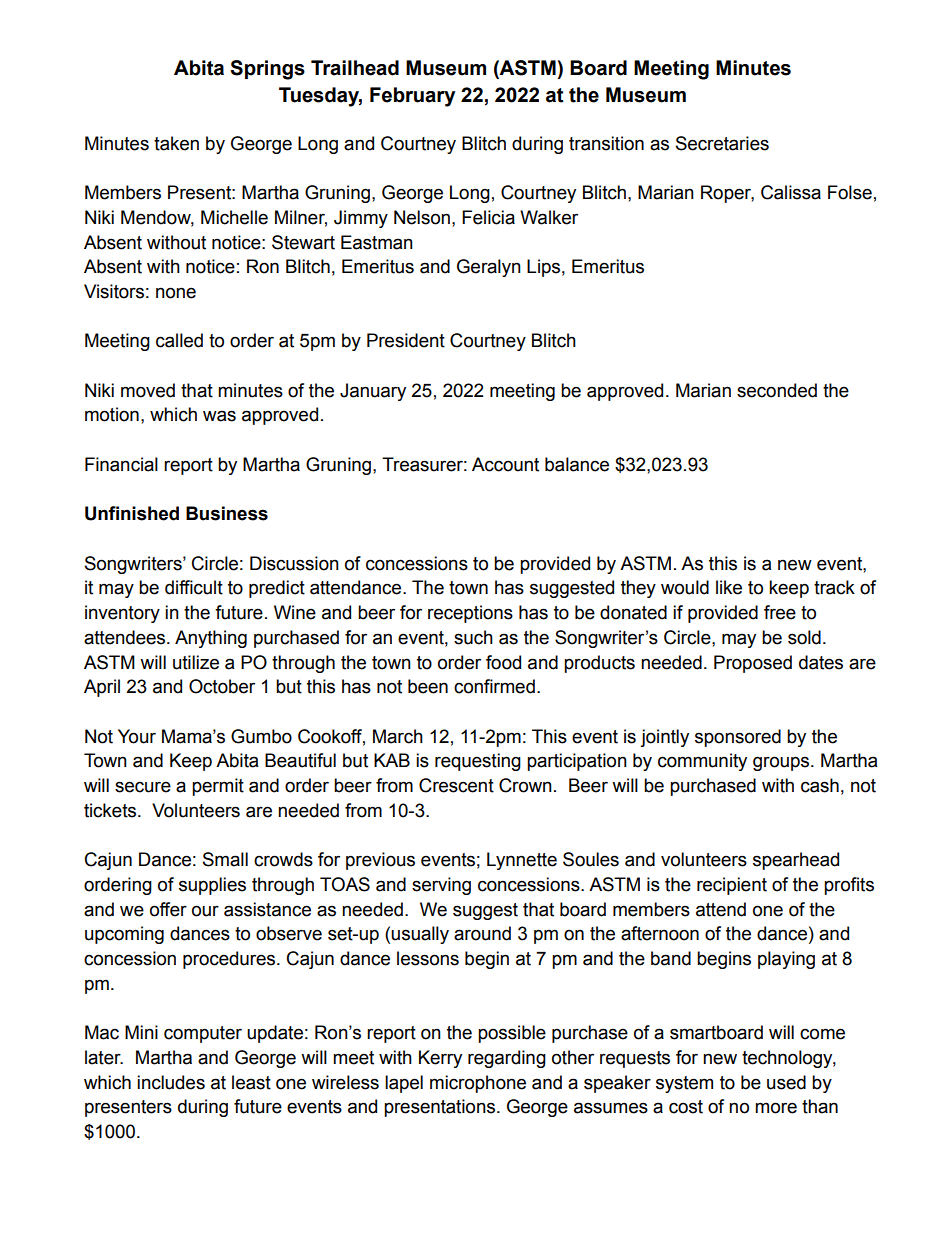 Image resolution: width=952 pixels, height=1233 pixels. What do you see at coordinates (722, 143) in the screenshot?
I see `Secretaries` at bounding box center [722, 143].
